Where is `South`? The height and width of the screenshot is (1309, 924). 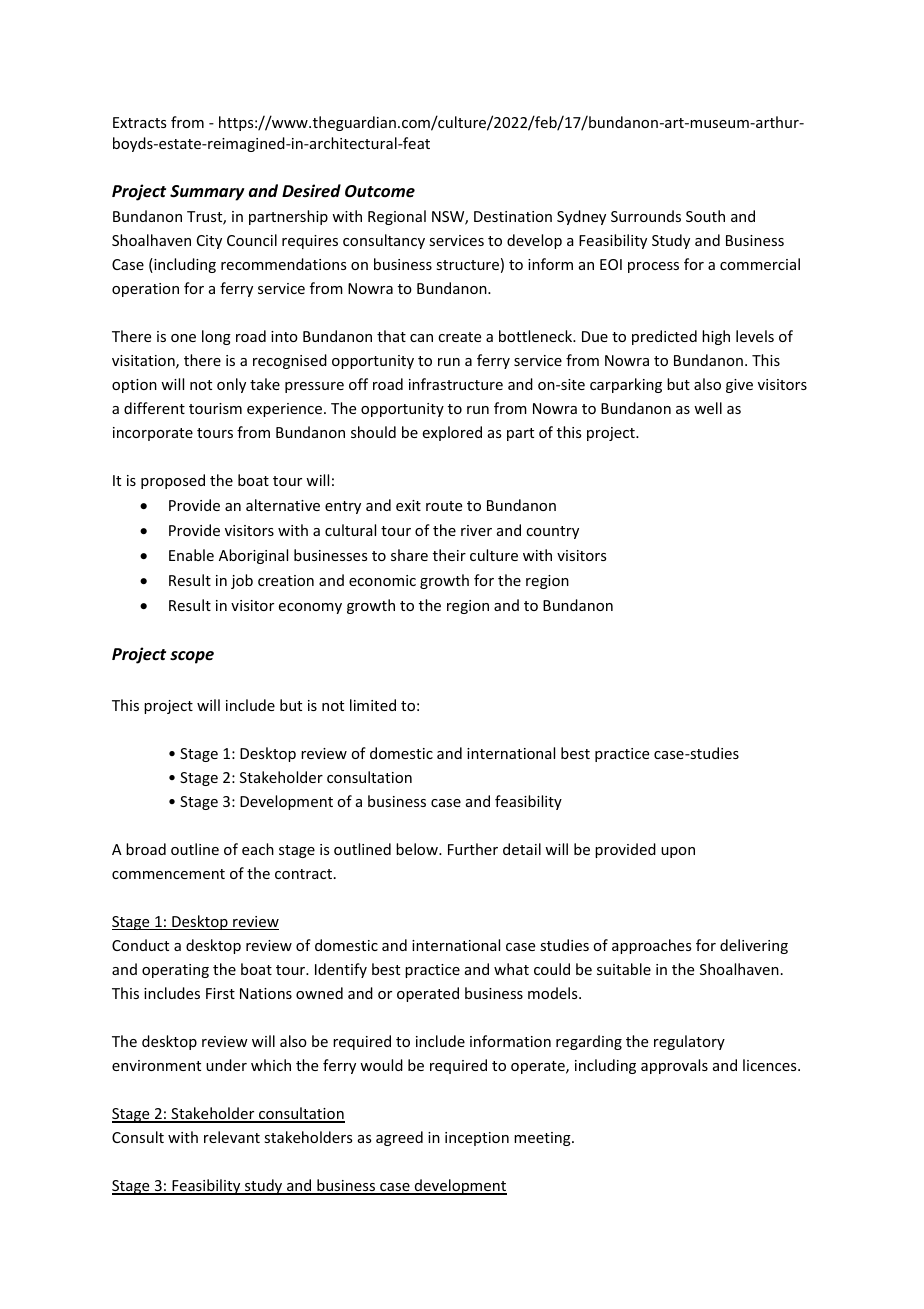
South is located at coordinates (705, 216).
